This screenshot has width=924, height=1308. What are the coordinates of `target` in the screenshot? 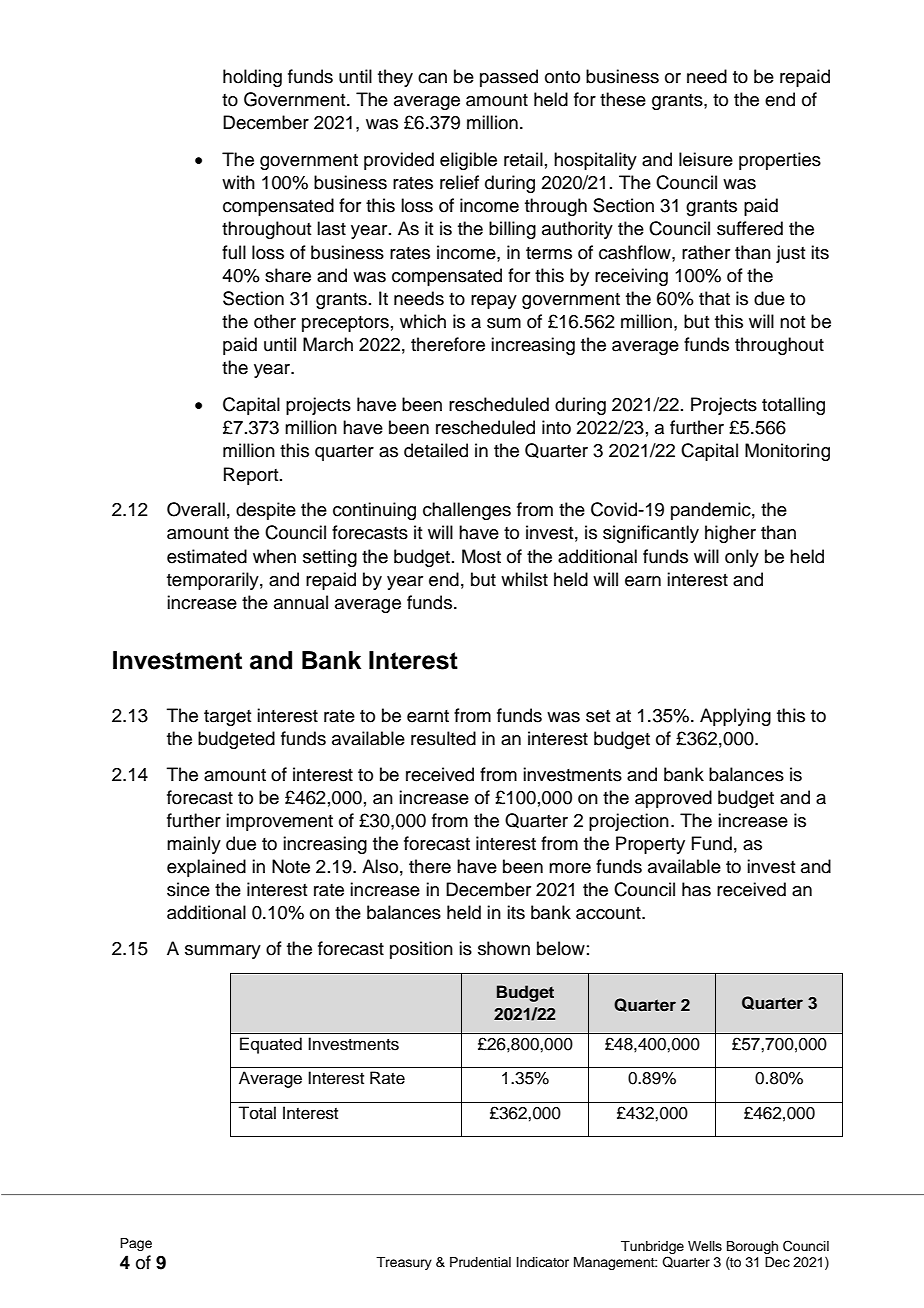 It's located at (227, 718).
